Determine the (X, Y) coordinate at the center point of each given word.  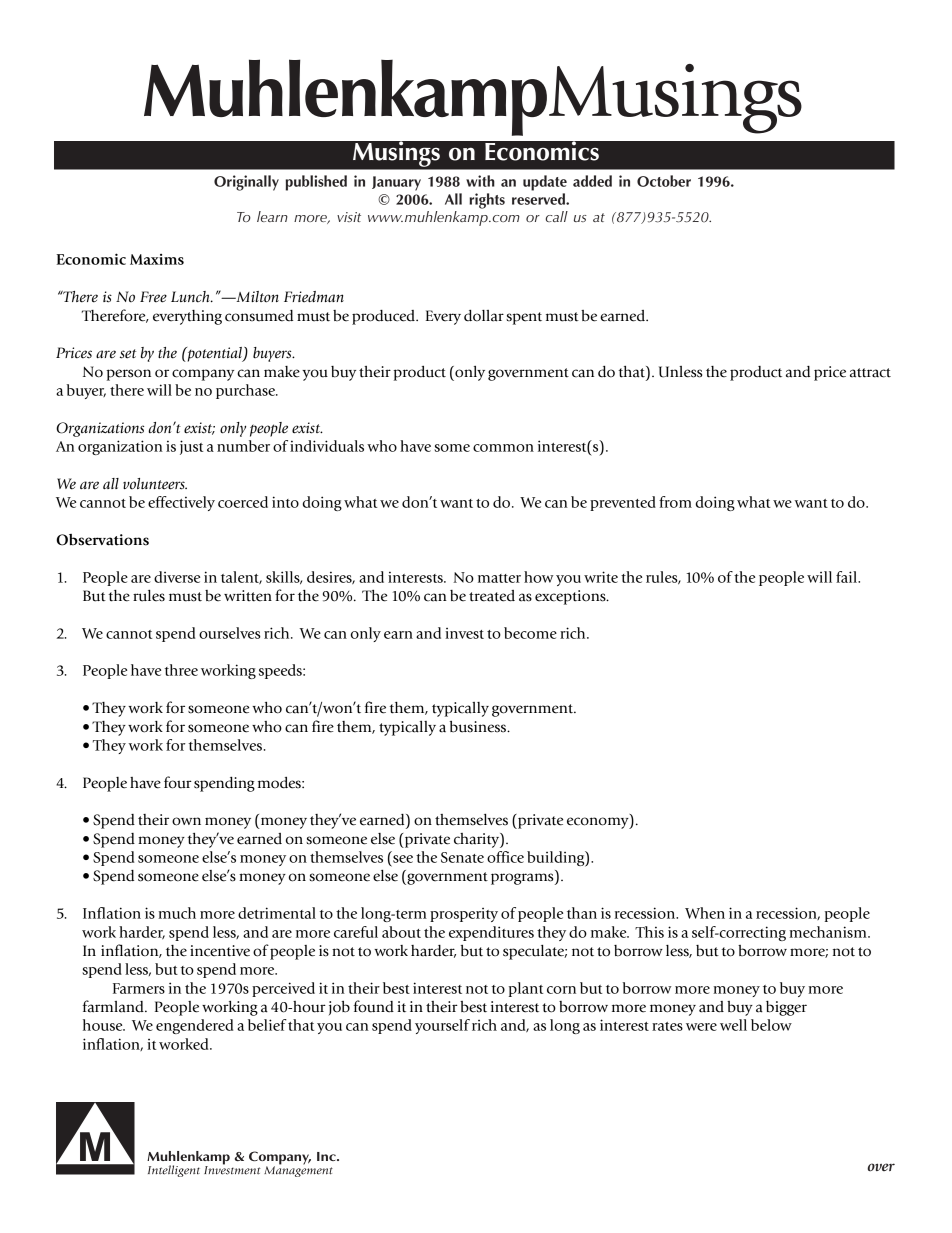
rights (487, 201)
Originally (246, 183)
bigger (786, 1008)
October (664, 181)
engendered (194, 1026)
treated (492, 596)
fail (847, 577)
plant (526, 989)
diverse (177, 577)
